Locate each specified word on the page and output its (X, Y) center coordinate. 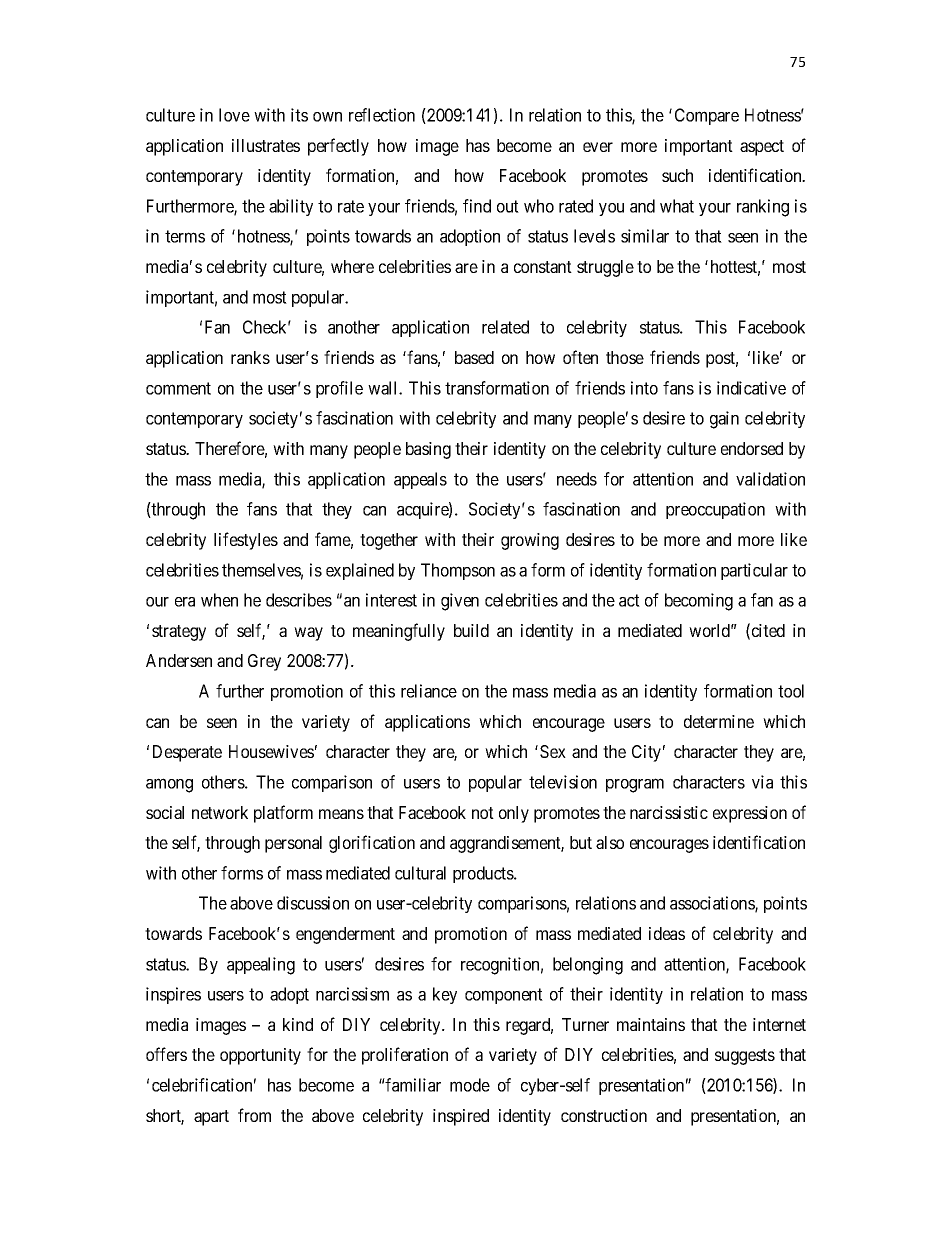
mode (470, 1085)
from (254, 1115)
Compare (707, 116)
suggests (745, 1057)
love (234, 115)
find (477, 206)
